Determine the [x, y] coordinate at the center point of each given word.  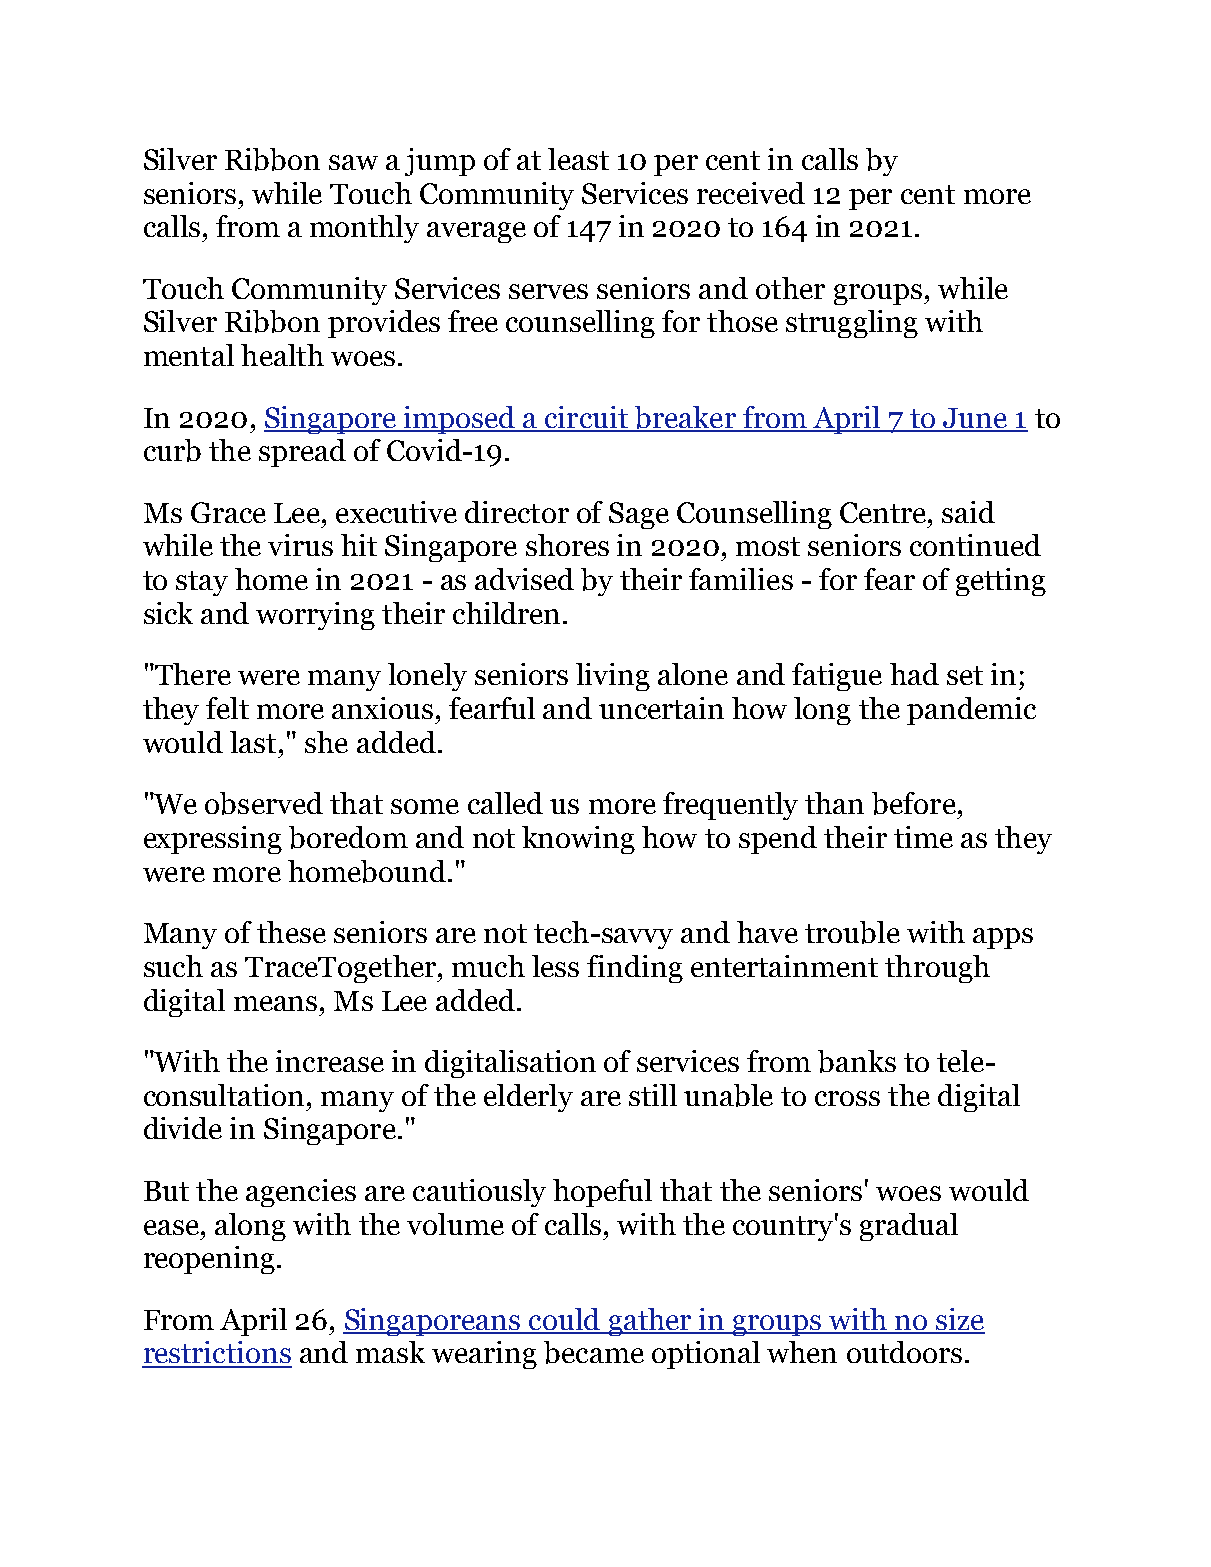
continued [975, 545]
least [578, 159]
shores [567, 545]
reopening [209, 1260]
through [937, 969]
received [751, 193]
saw [353, 162]
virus [300, 545]
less [555, 966]
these [291, 932]
